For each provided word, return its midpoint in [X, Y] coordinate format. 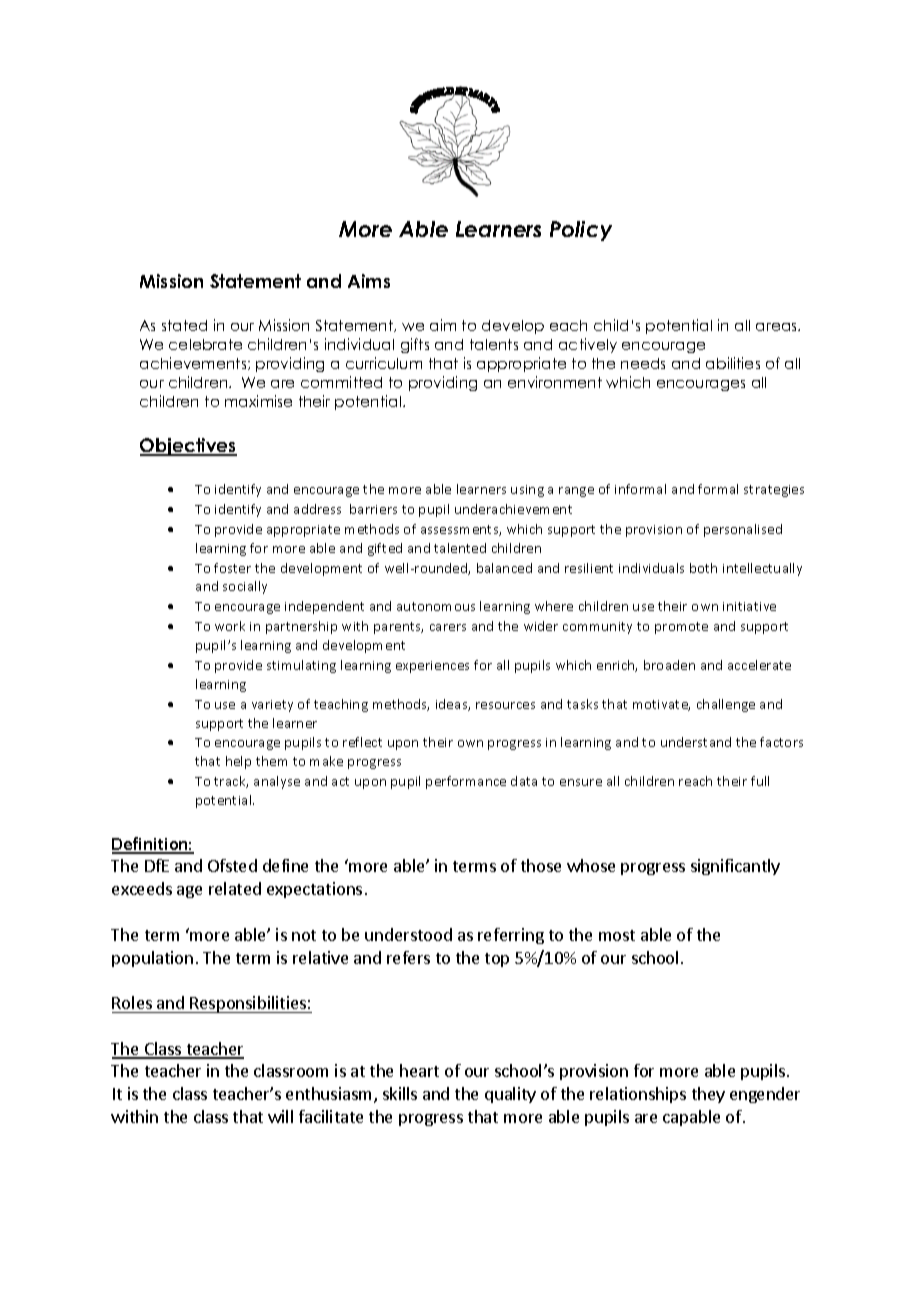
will [280, 1116]
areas [778, 327]
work [230, 626]
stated [184, 325]
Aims [369, 281]
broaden [669, 665]
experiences [432, 667]
